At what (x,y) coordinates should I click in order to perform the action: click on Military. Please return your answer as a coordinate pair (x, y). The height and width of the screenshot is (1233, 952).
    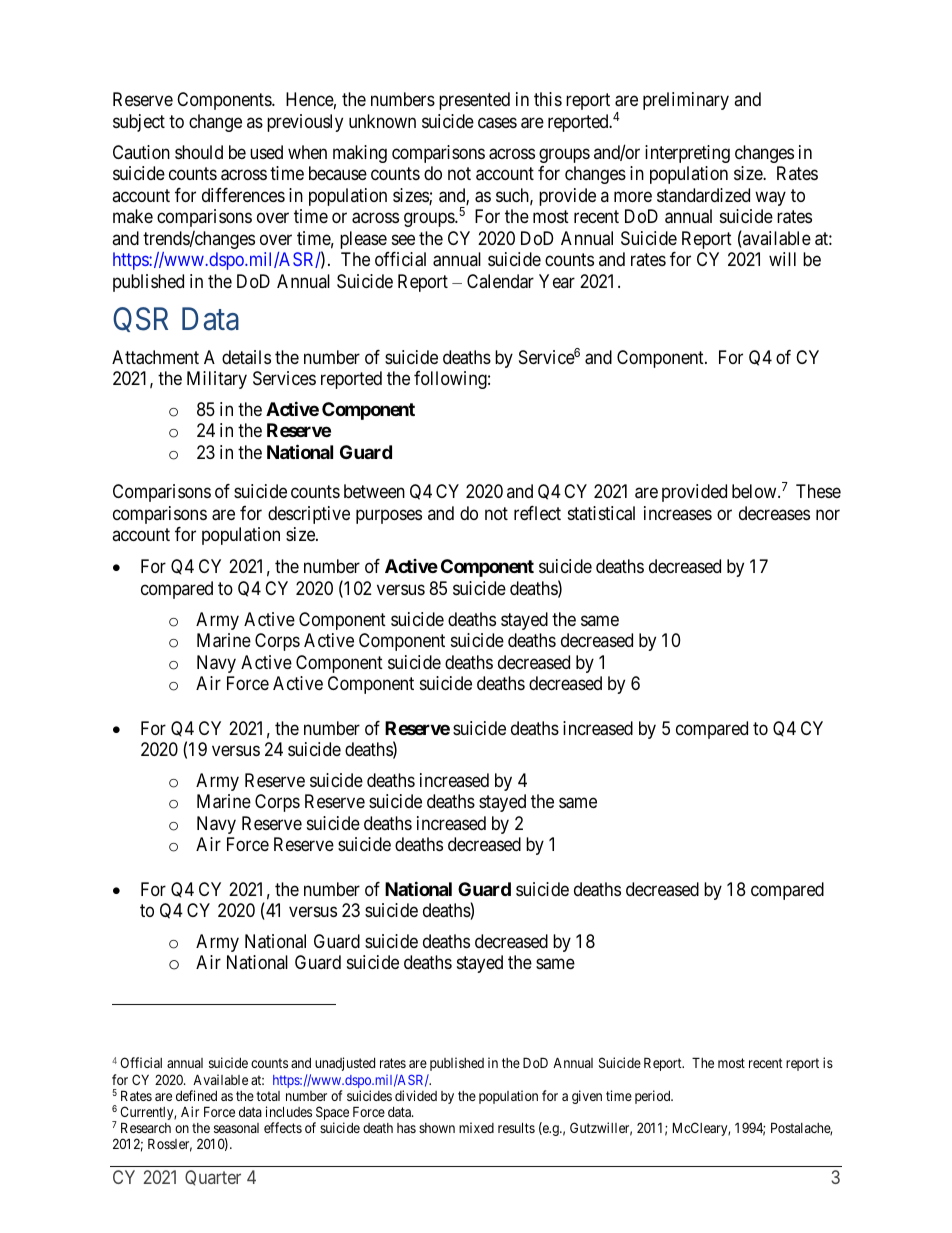
    Looking at the image, I should click on (217, 380).
